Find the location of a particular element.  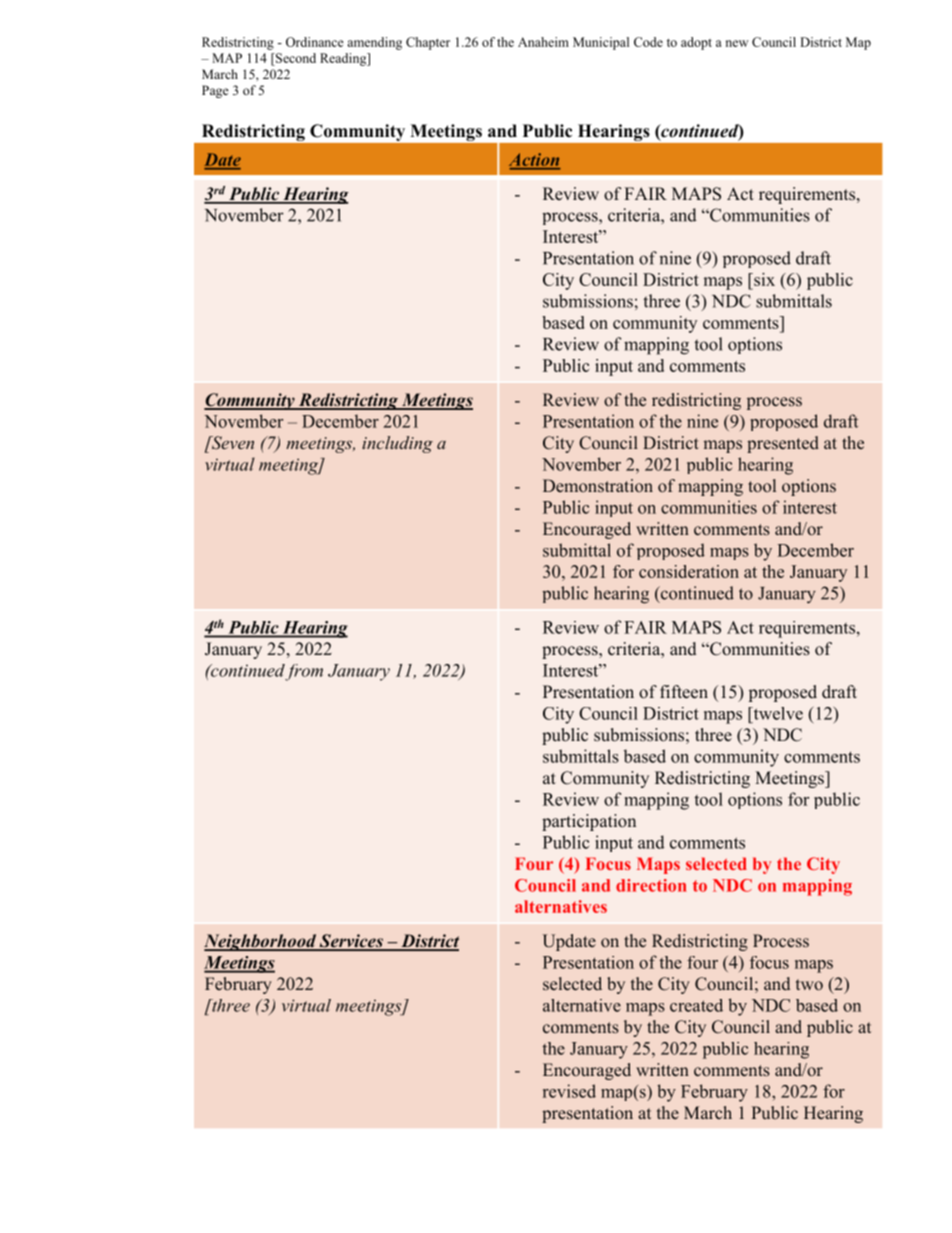

new is located at coordinates (737, 43).
